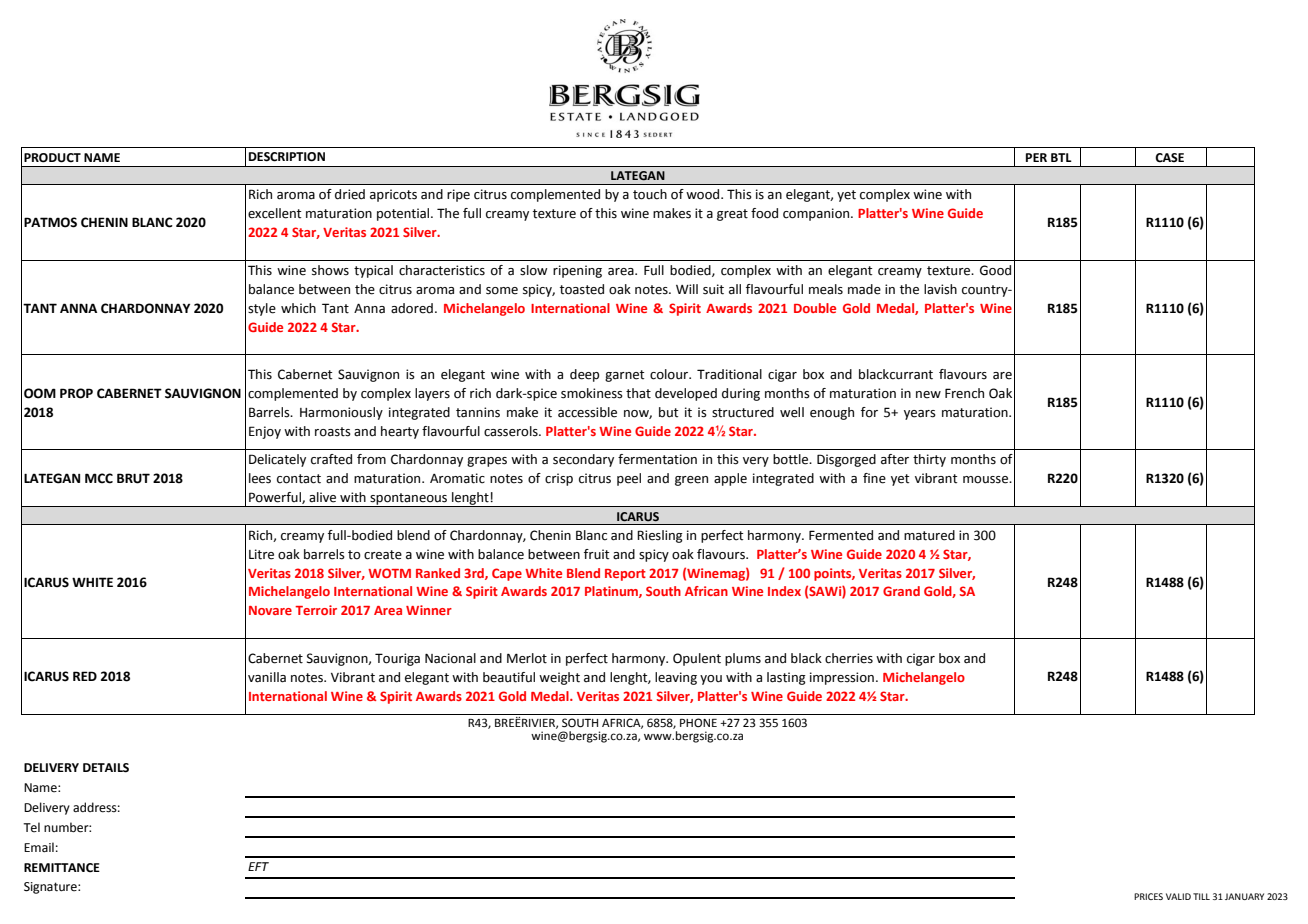  What do you see at coordinates (1061, 157) in the screenshot?
I see `BTL` at bounding box center [1061, 157].
